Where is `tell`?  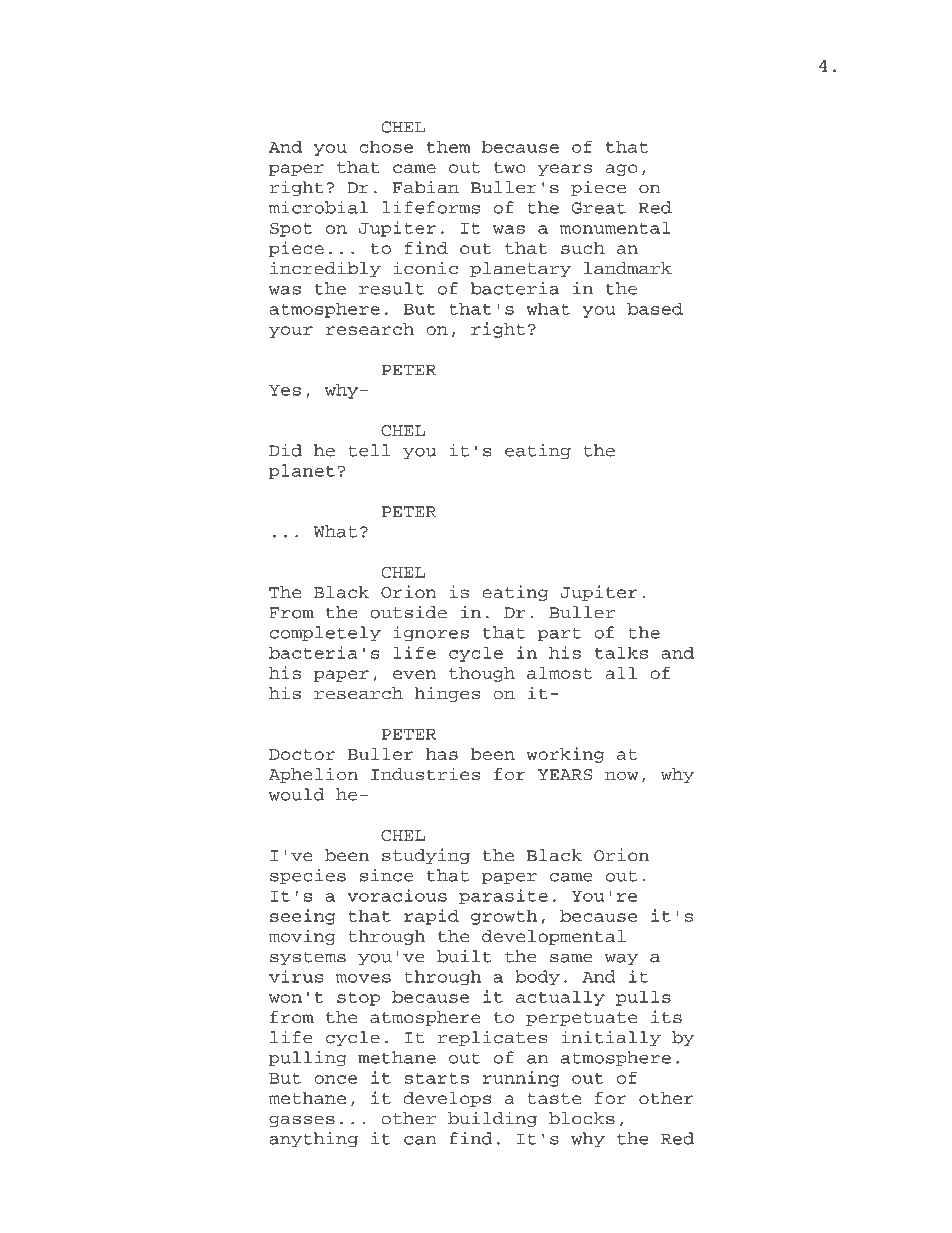
tell is located at coordinates (369, 450).
